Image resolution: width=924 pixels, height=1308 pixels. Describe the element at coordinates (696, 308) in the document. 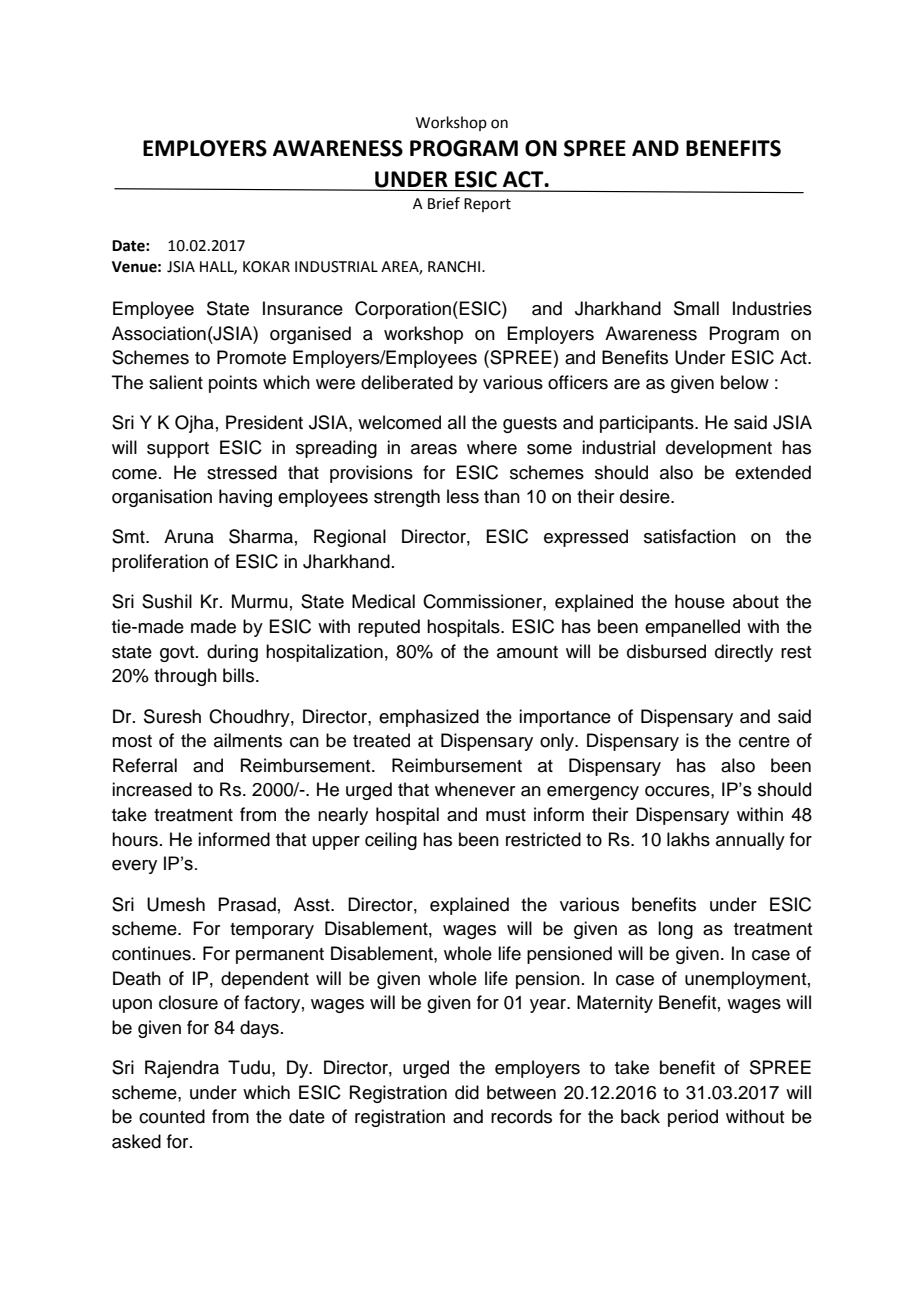

I see `Small` at that location.
